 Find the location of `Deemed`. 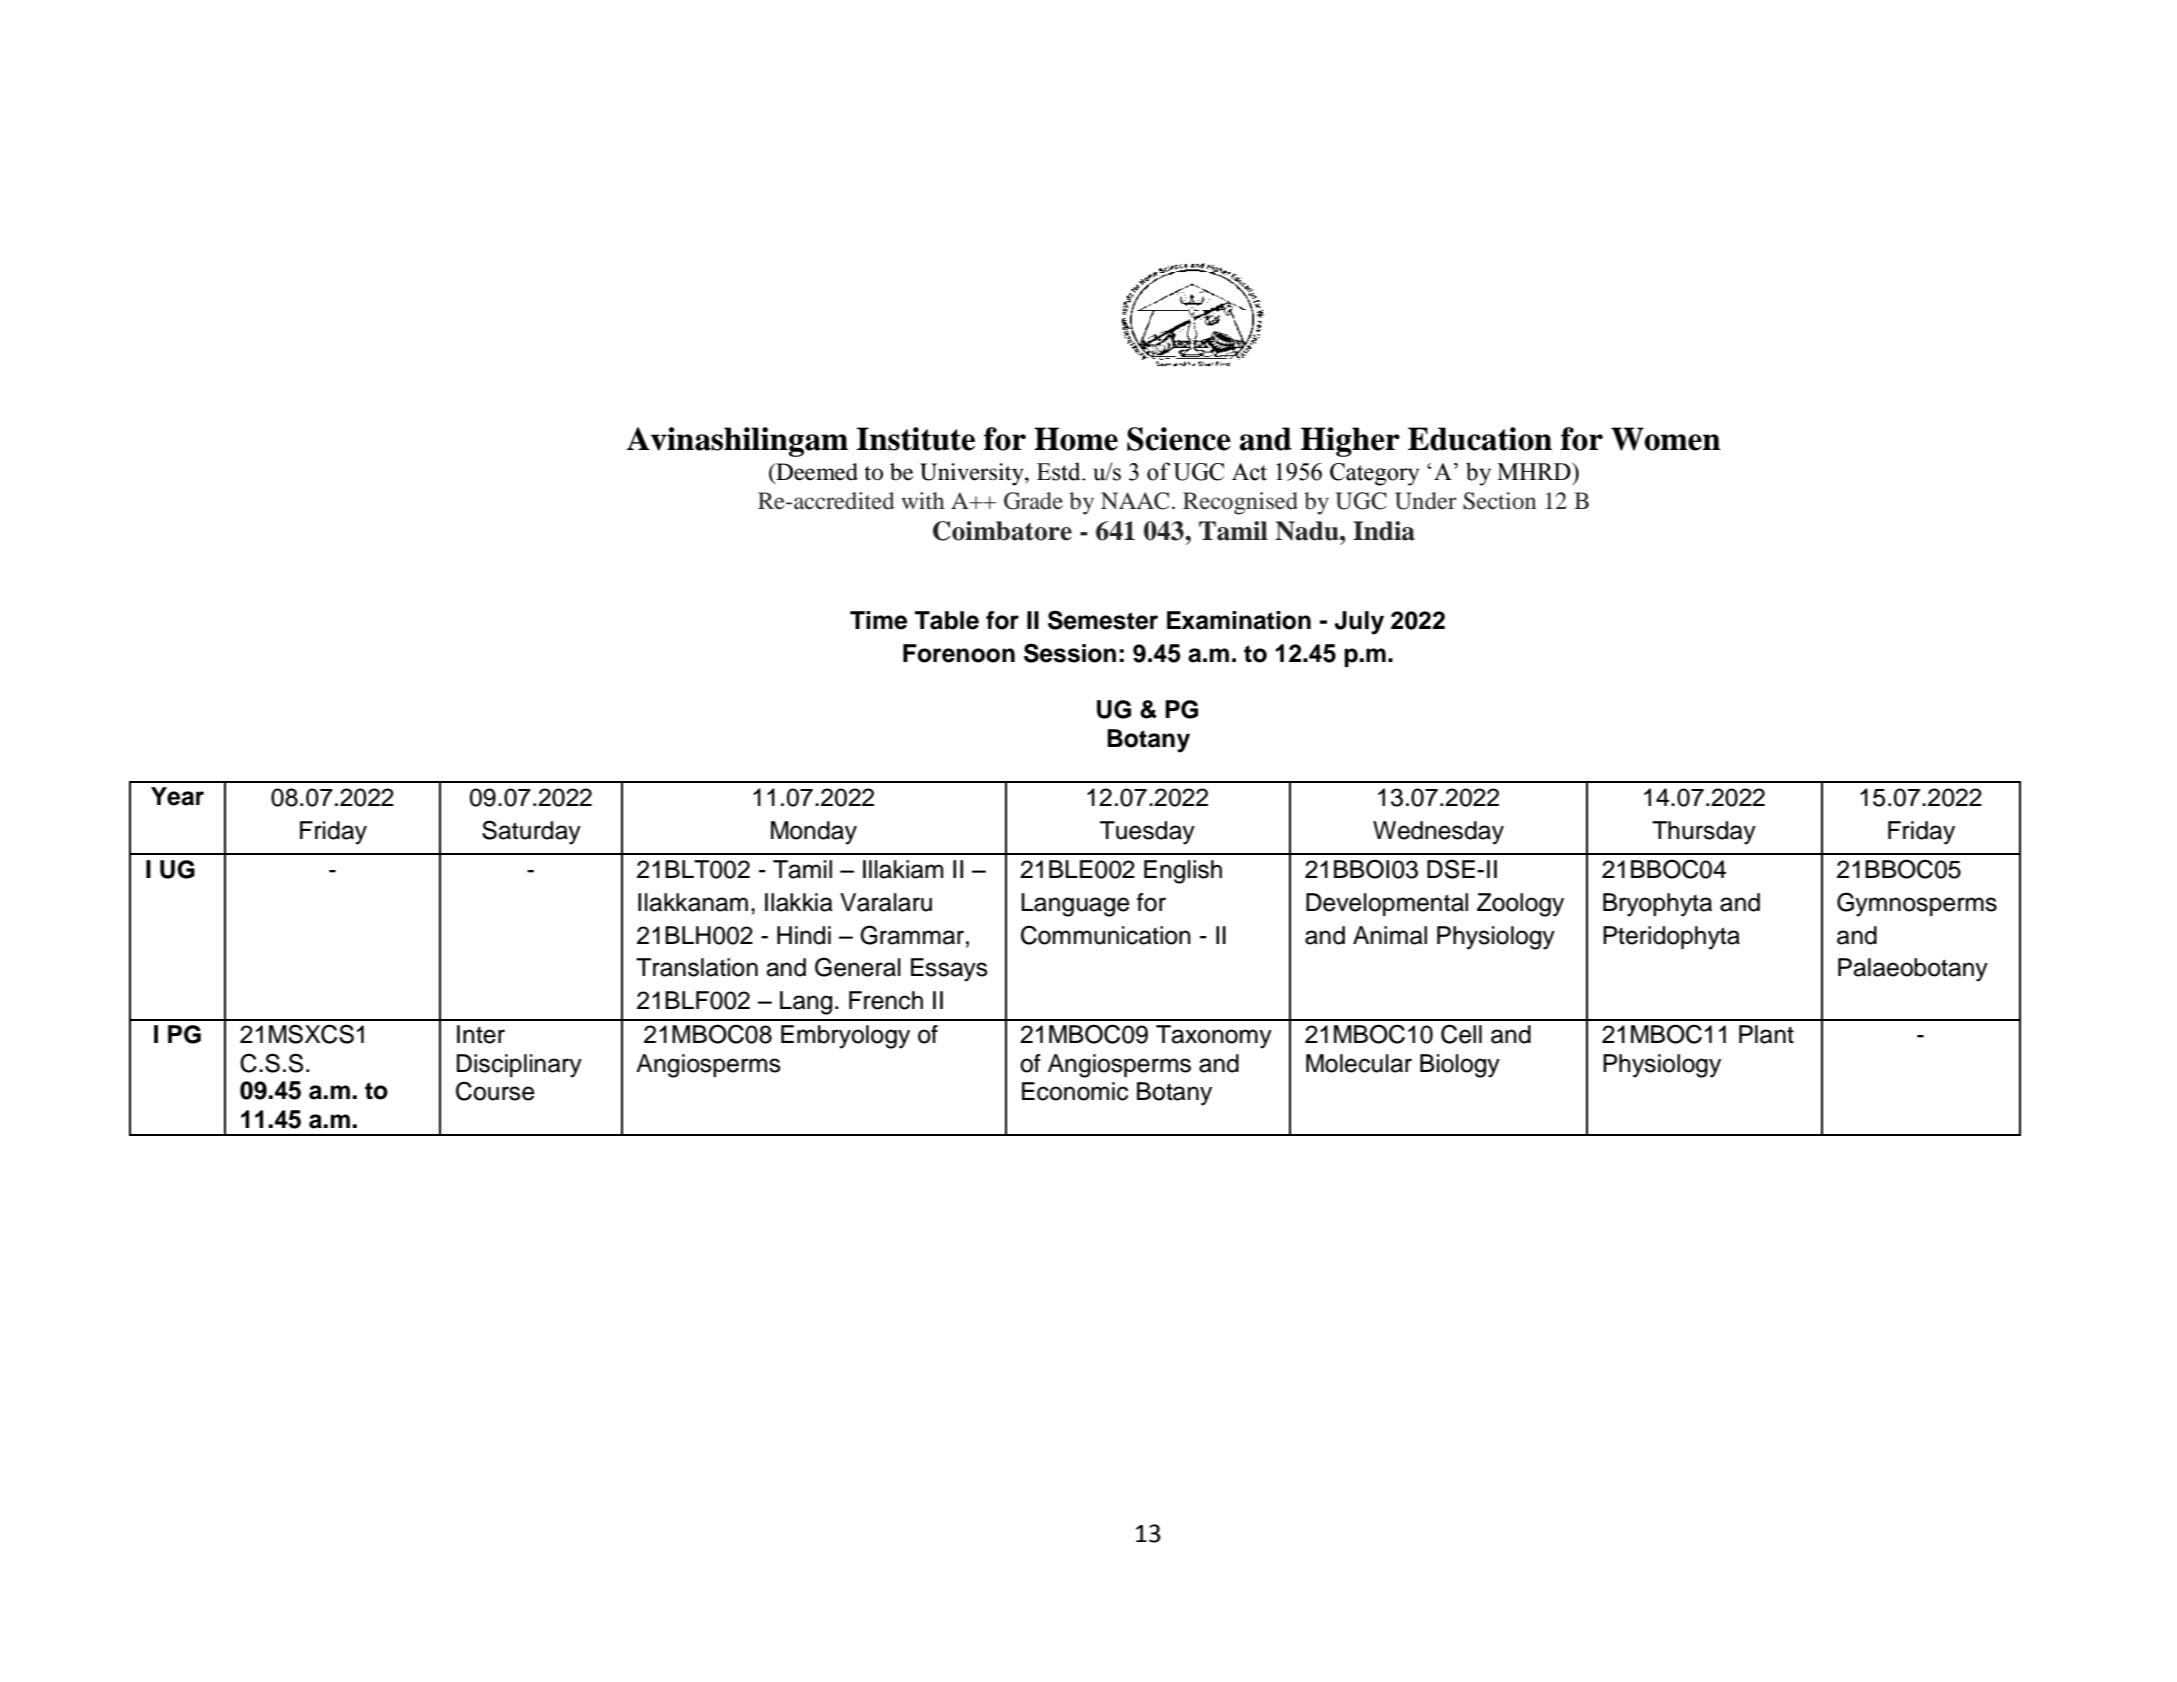

Deemed is located at coordinates (816, 473).
